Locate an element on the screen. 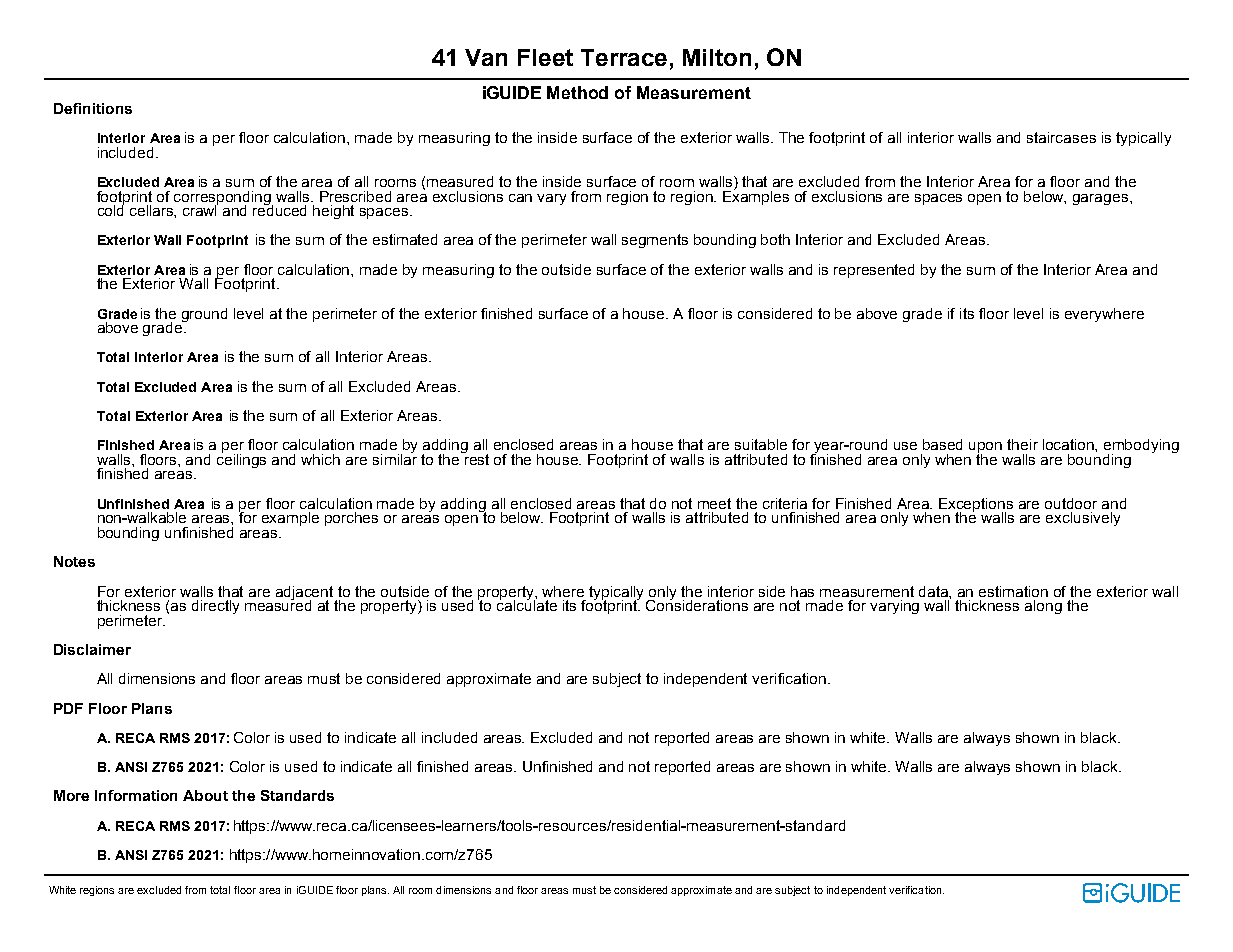 Image resolution: width=1233 pixels, height=952 pixels. Method is located at coordinates (577, 92).
